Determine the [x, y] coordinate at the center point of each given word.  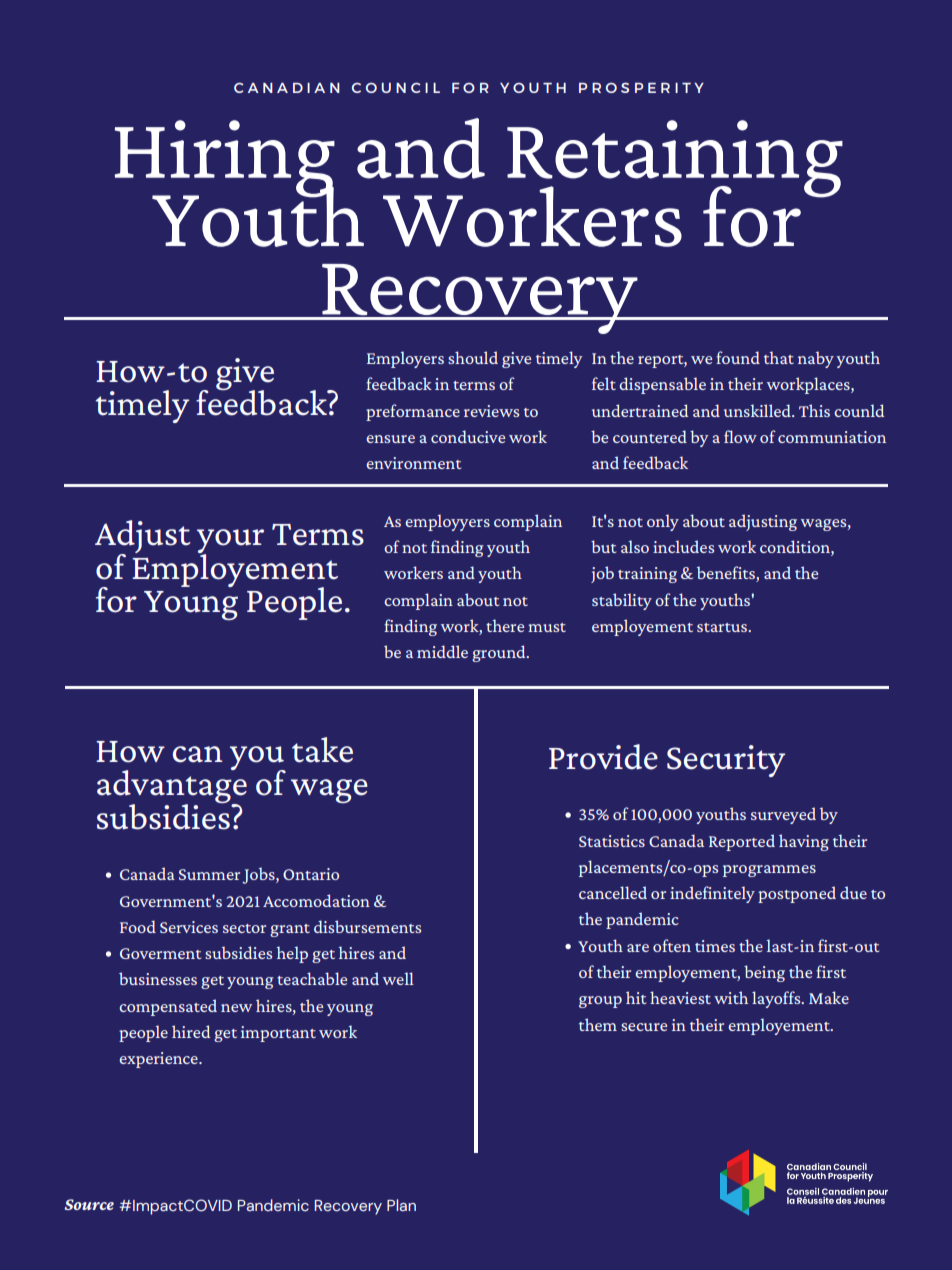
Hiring [225, 160]
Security [726, 761]
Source [89, 1204]
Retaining [675, 160]
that [779, 357]
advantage [172, 787]
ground [500, 653]
